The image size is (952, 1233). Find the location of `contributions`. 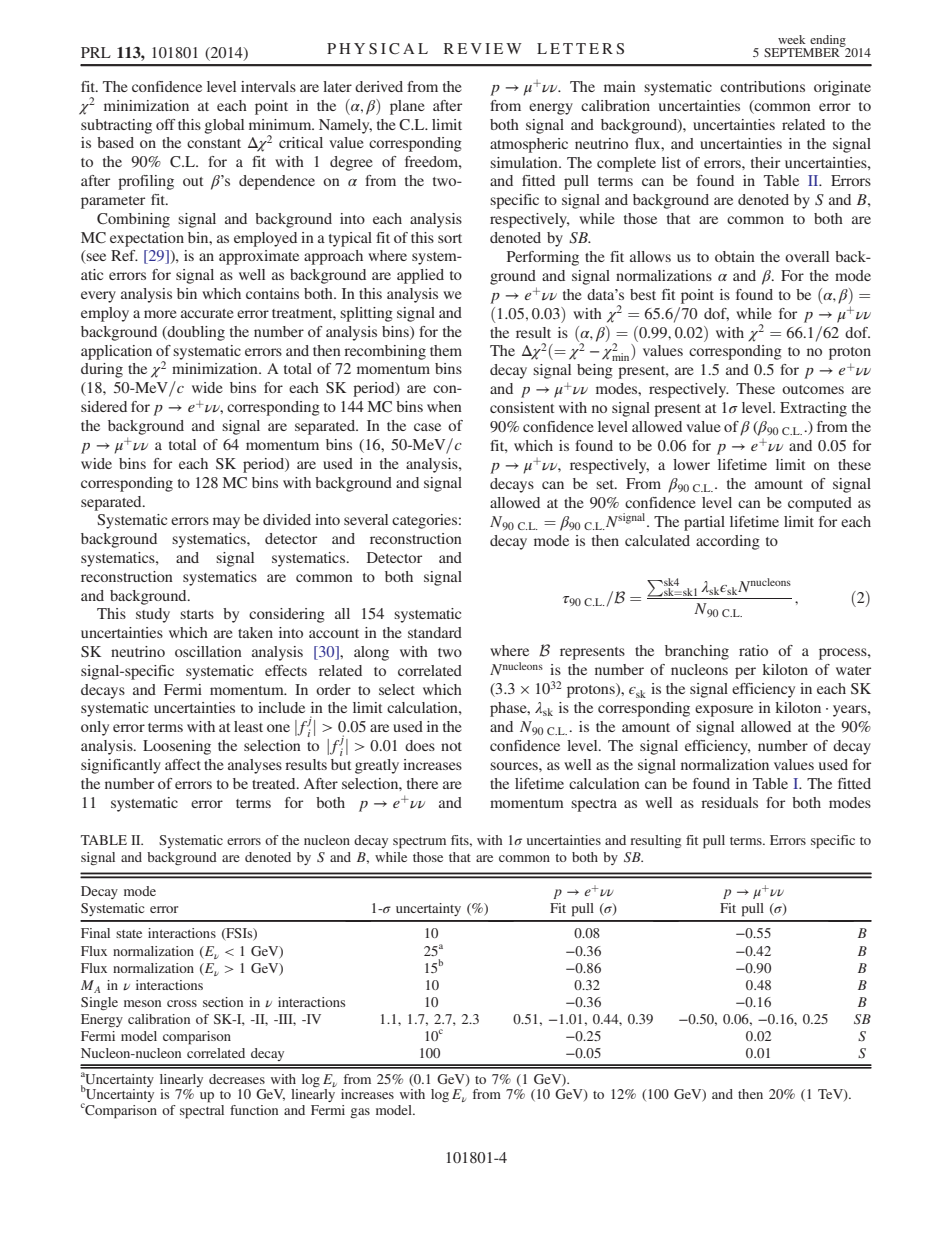

contributions is located at coordinates (762, 86).
